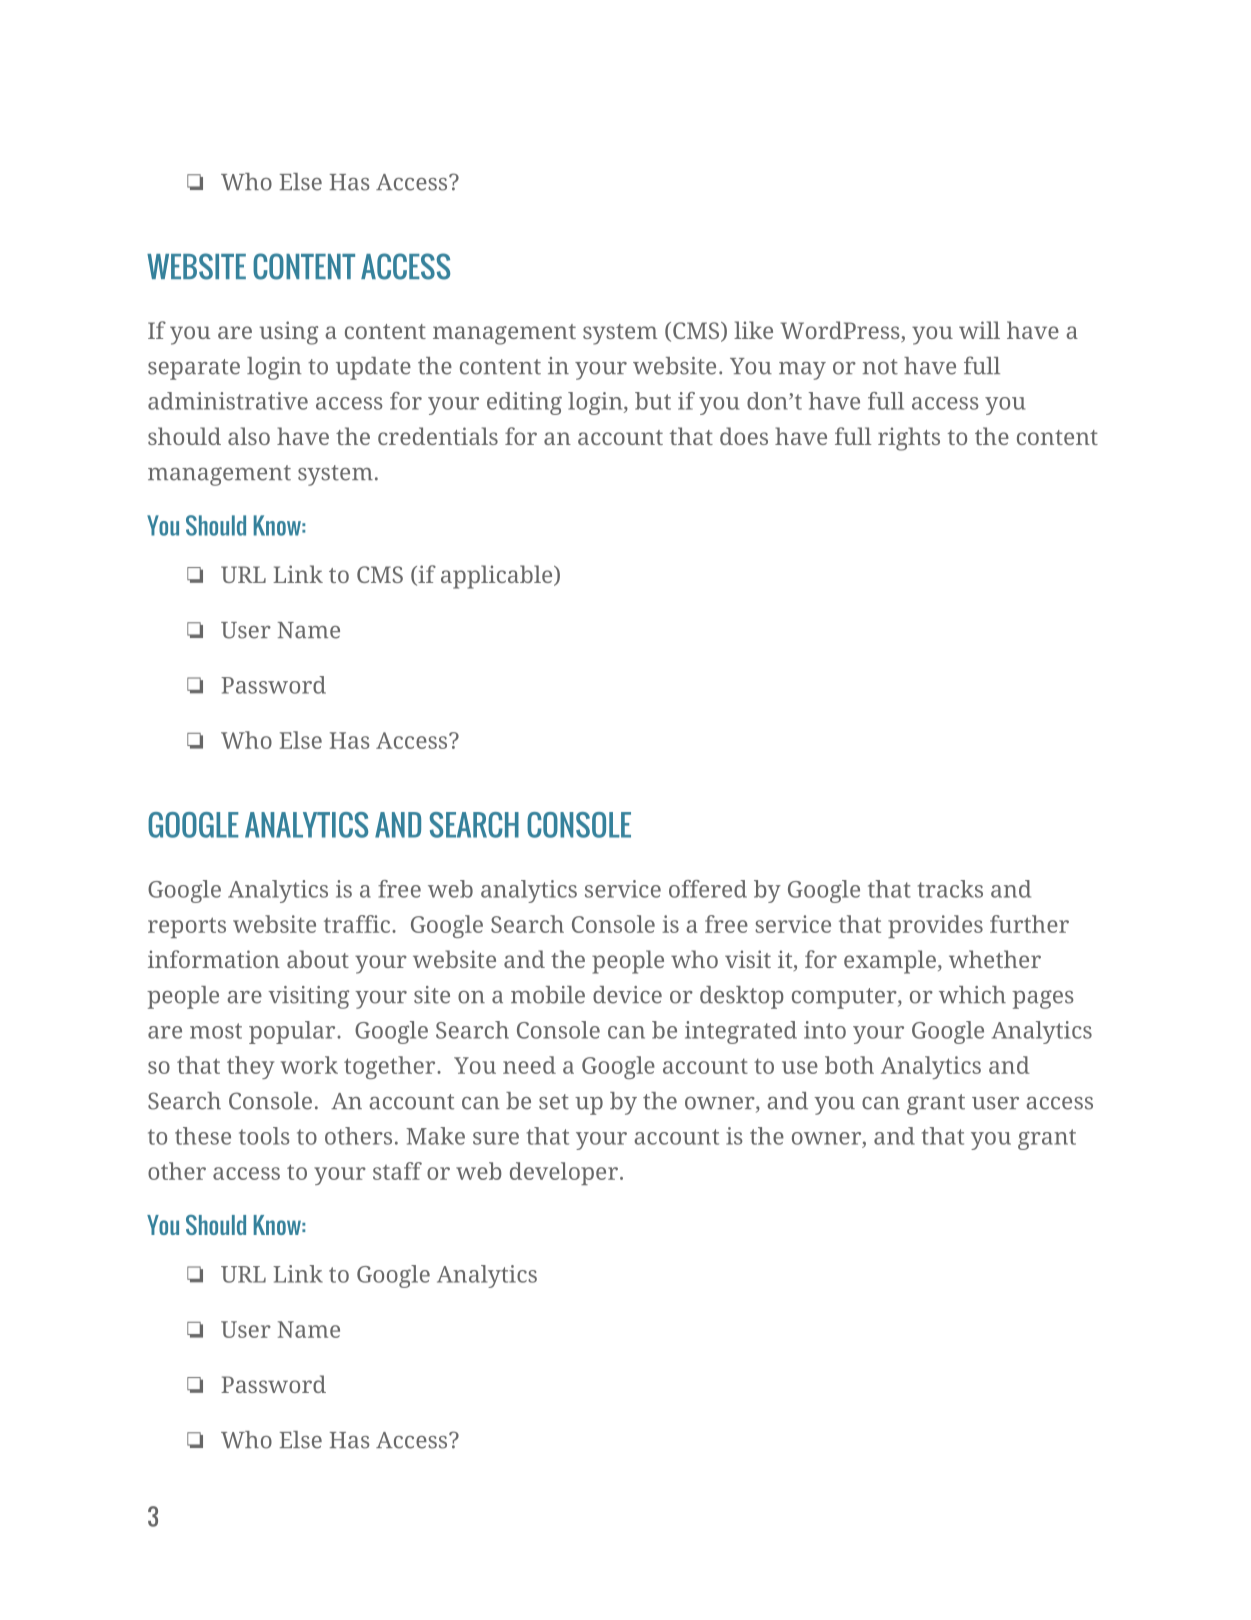 This image has width=1251, height=1620. Describe the element at coordinates (950, 889) in the image. I see `tracks` at that location.
